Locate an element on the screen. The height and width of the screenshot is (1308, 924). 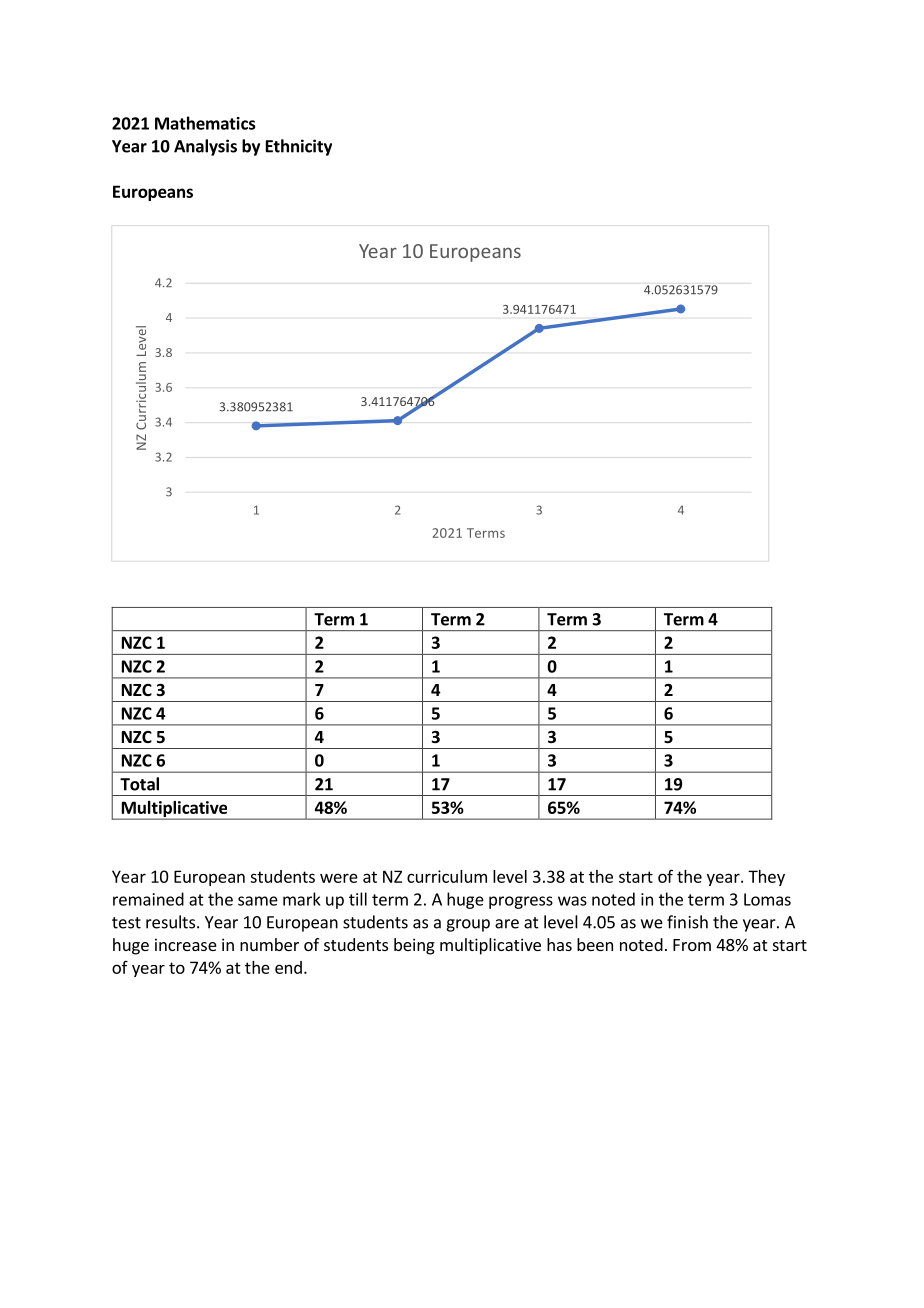
Total is located at coordinates (139, 784).
